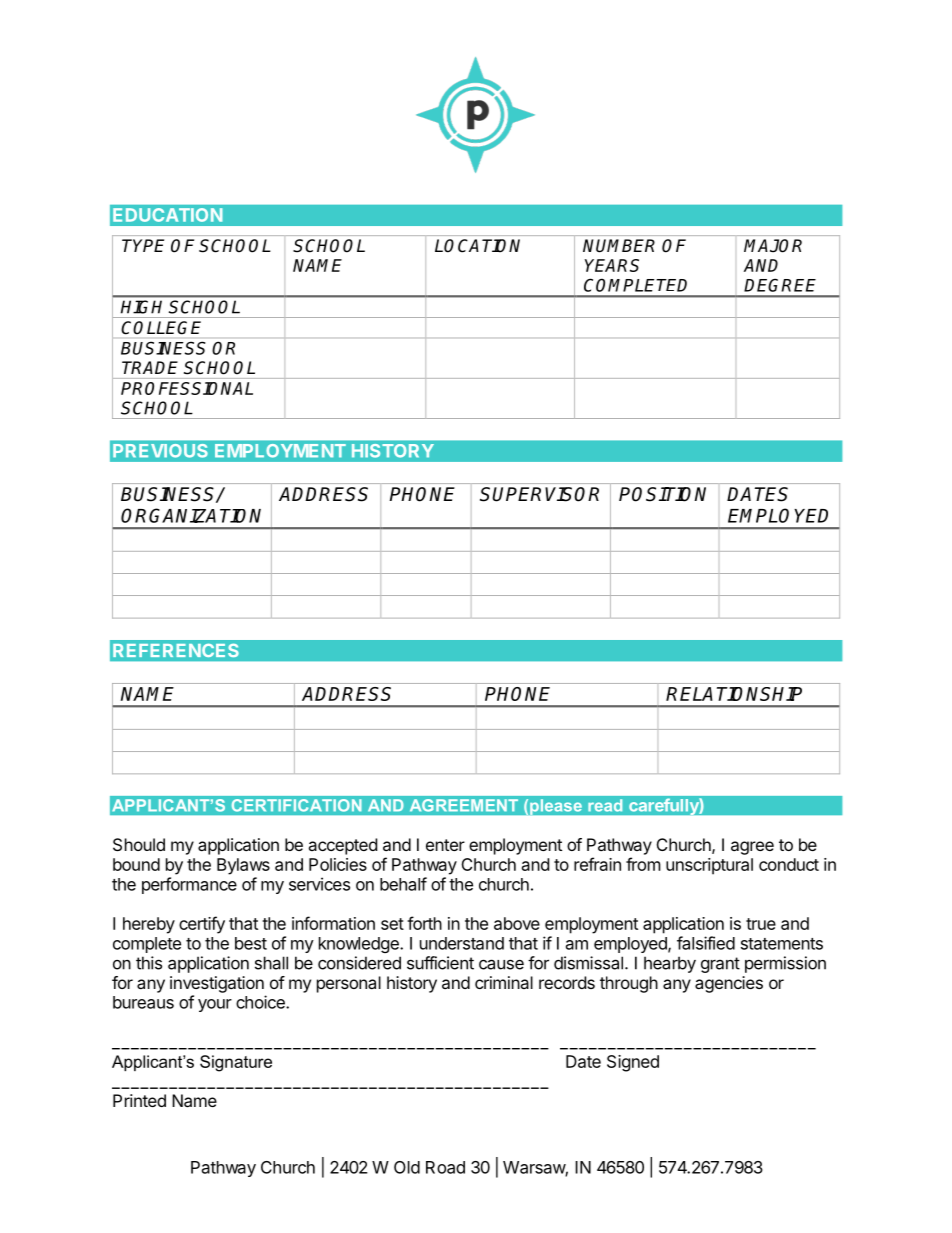 The width and height of the document is (952, 1233). I want to click on conduct, so click(789, 864).
